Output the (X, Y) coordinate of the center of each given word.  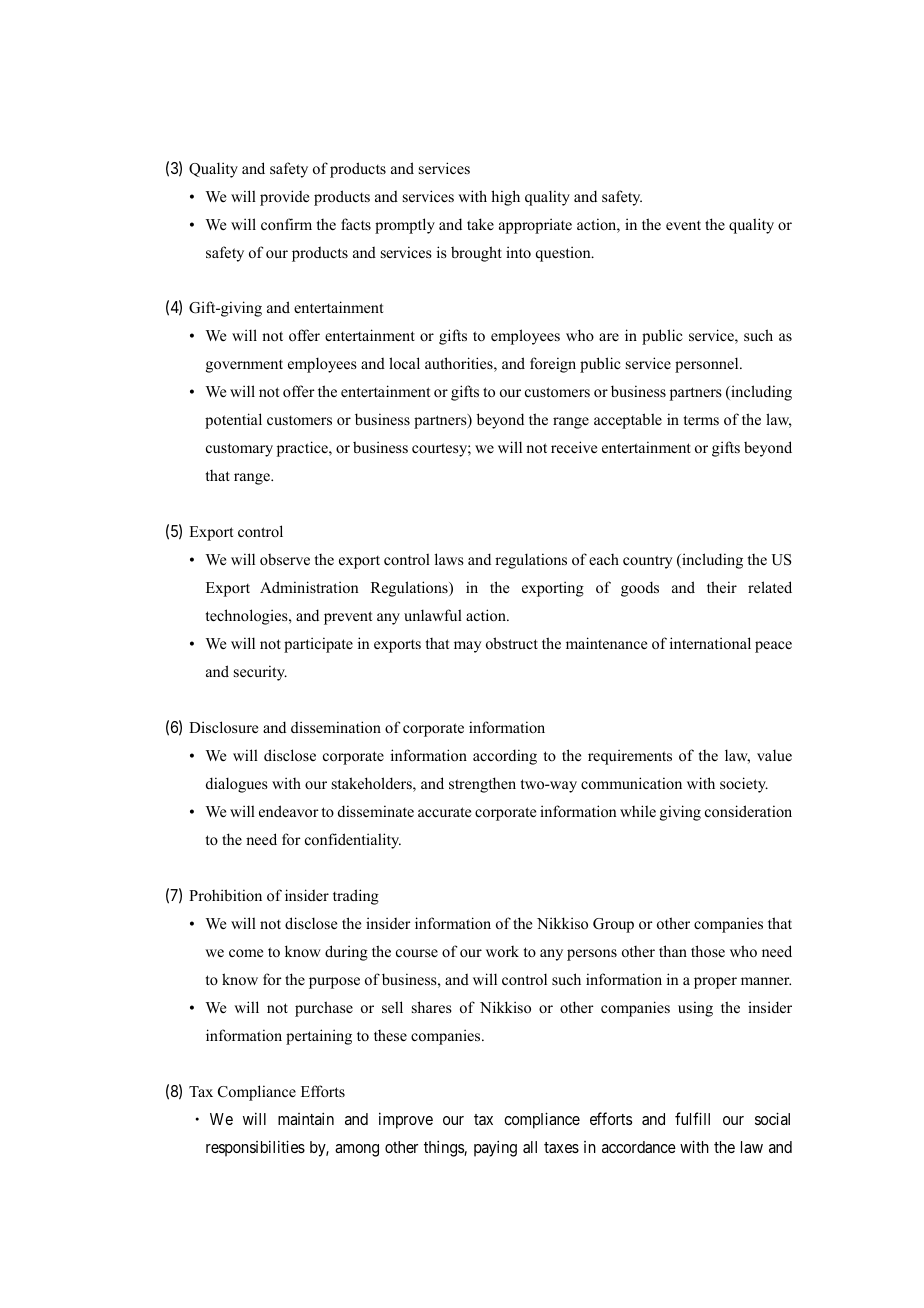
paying (495, 1148)
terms (701, 420)
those (708, 951)
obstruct (512, 643)
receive (574, 447)
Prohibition (225, 895)
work (502, 951)
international (710, 643)
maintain (306, 1118)
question (564, 254)
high (505, 198)
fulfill (692, 1118)
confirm (286, 224)
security (260, 673)
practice (303, 449)
